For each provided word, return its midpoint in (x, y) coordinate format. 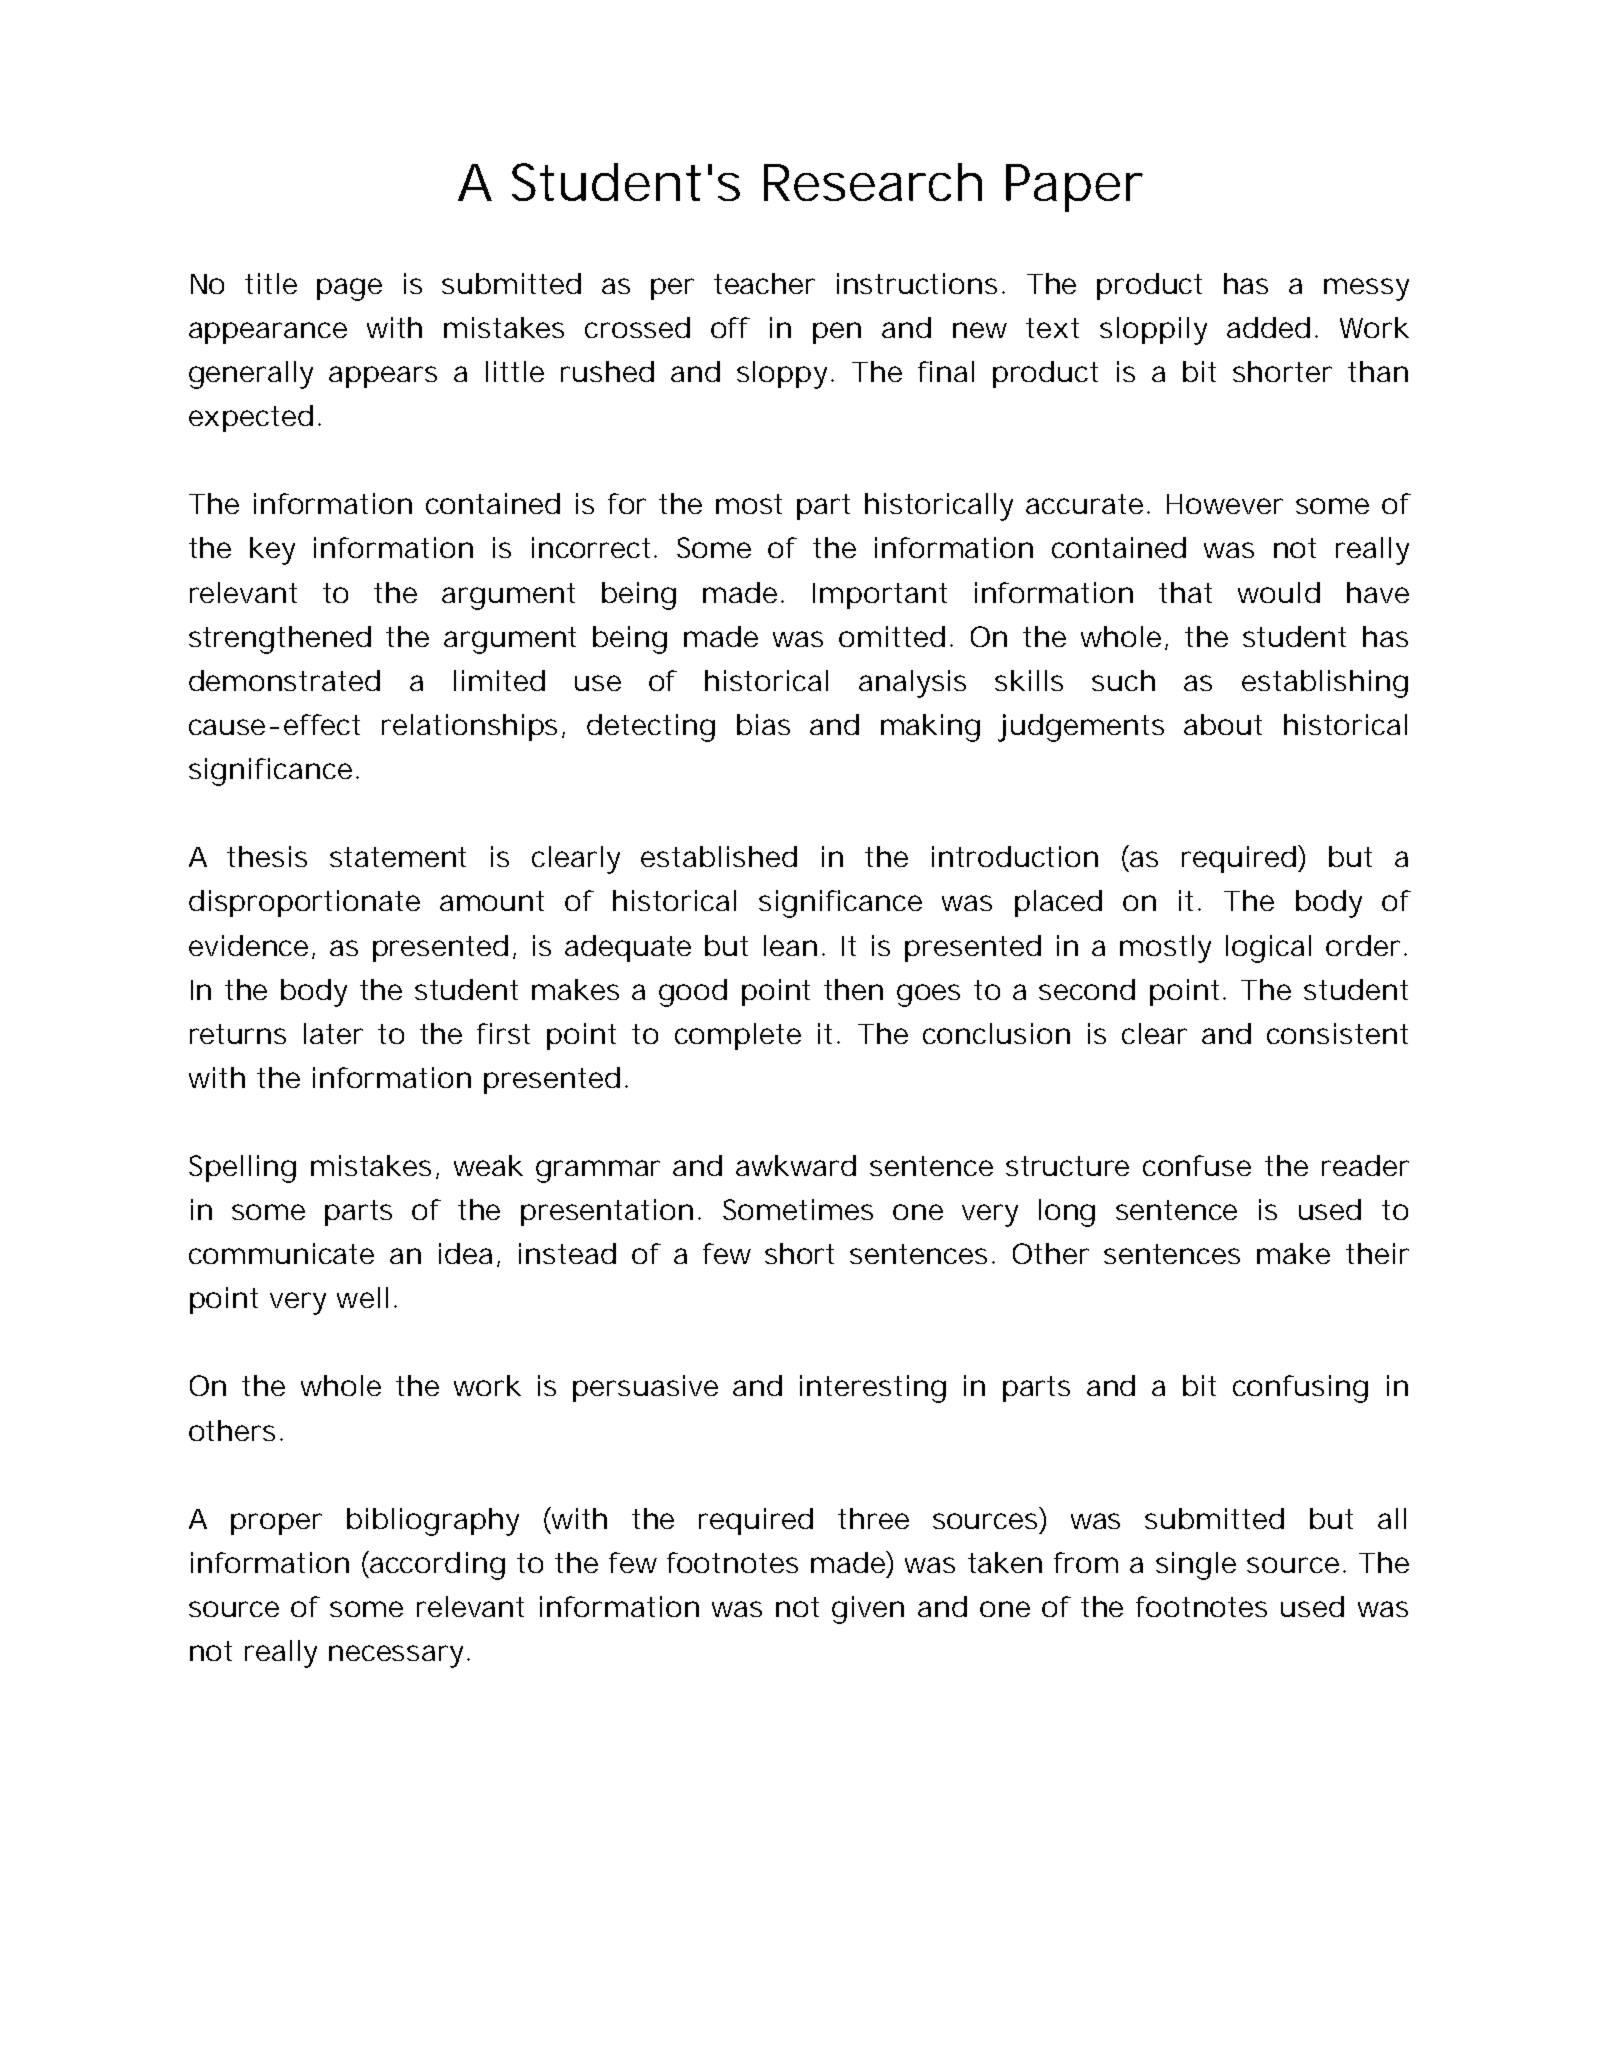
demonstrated (284, 680)
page (349, 289)
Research (873, 182)
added (1268, 327)
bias (763, 724)
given (868, 1610)
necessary (396, 1656)
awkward (796, 1165)
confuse (1197, 1165)
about (1223, 724)
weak (488, 1165)
